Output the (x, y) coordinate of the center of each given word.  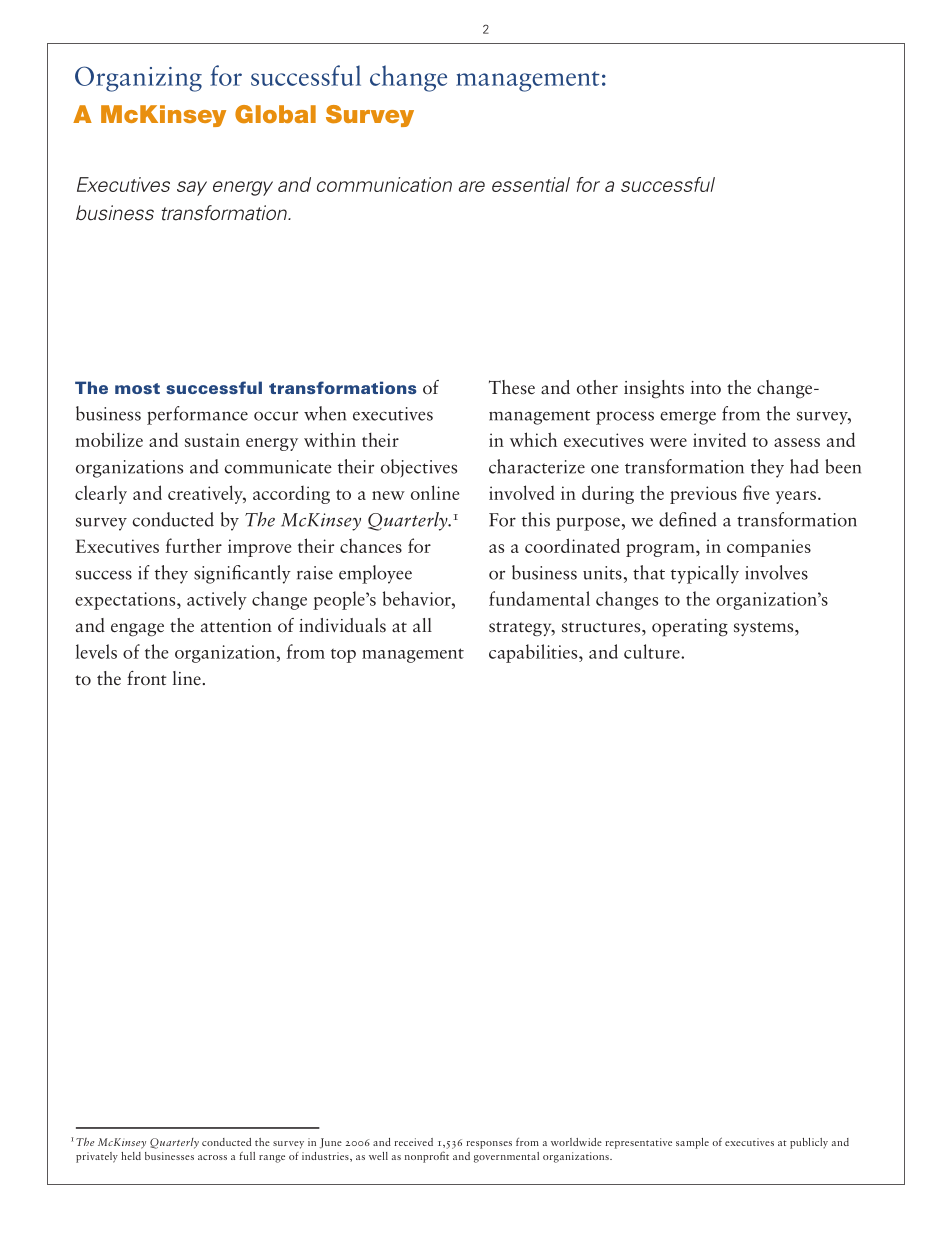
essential (531, 184)
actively (217, 600)
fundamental (539, 598)
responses (489, 1145)
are (472, 186)
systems (765, 629)
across (212, 1157)
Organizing (138, 79)
